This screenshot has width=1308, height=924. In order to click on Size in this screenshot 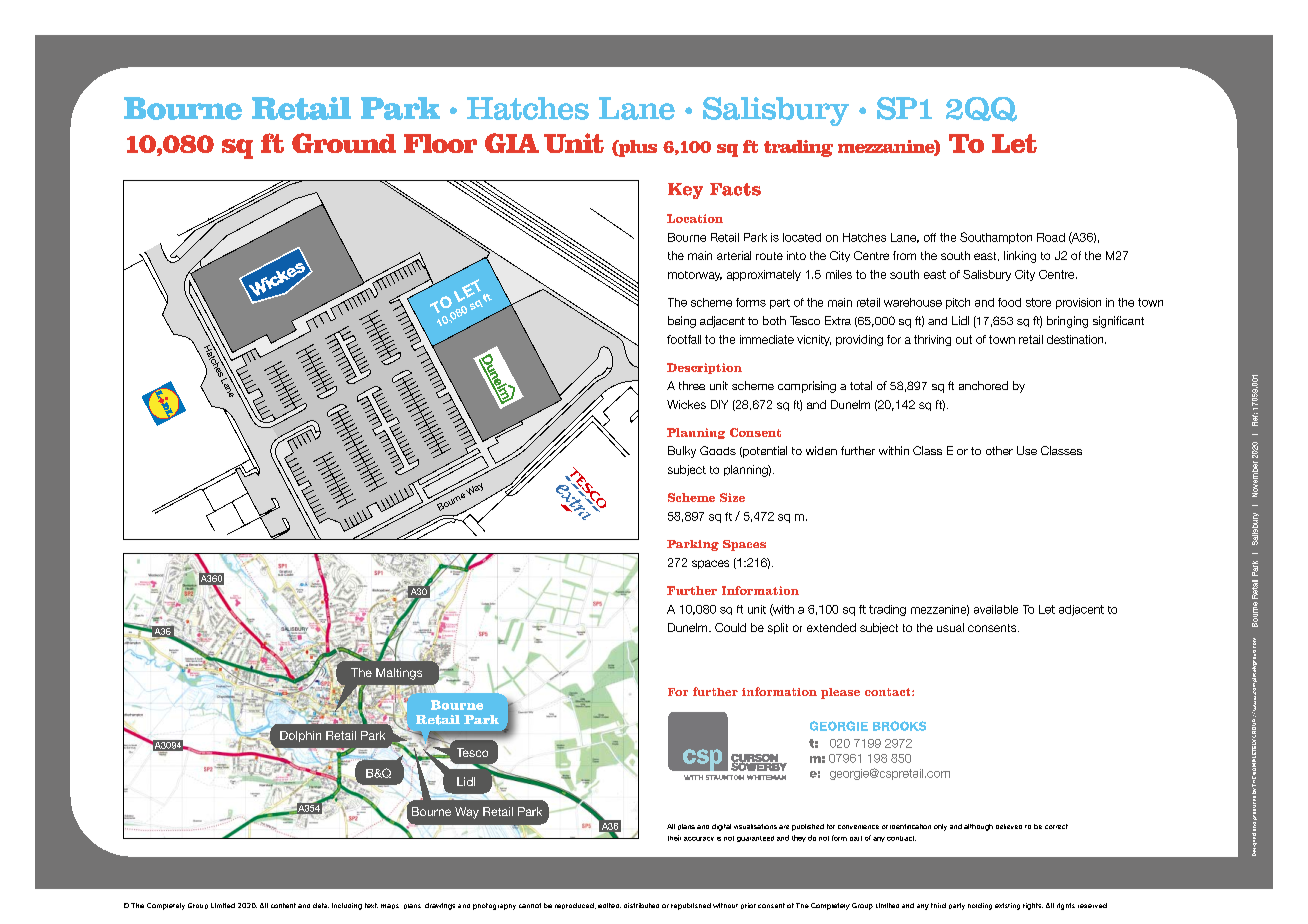, I will do `click(732, 497)`.
